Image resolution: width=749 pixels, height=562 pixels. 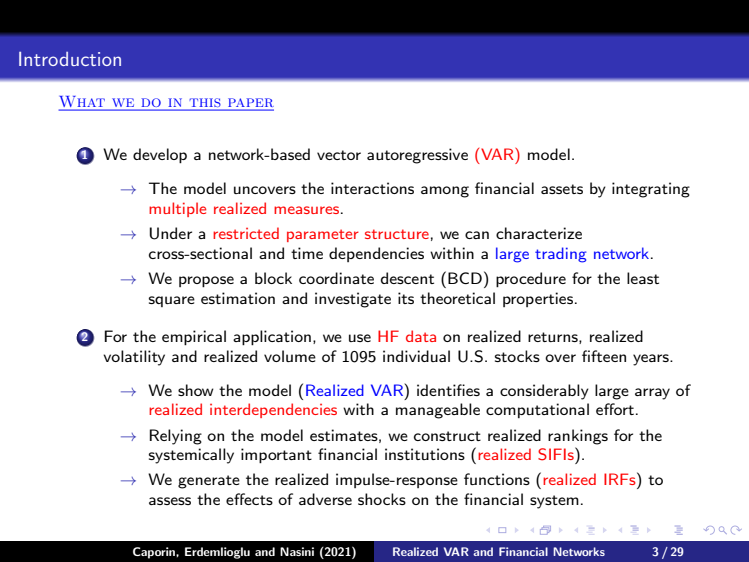 I want to click on shocks, so click(x=382, y=499).
